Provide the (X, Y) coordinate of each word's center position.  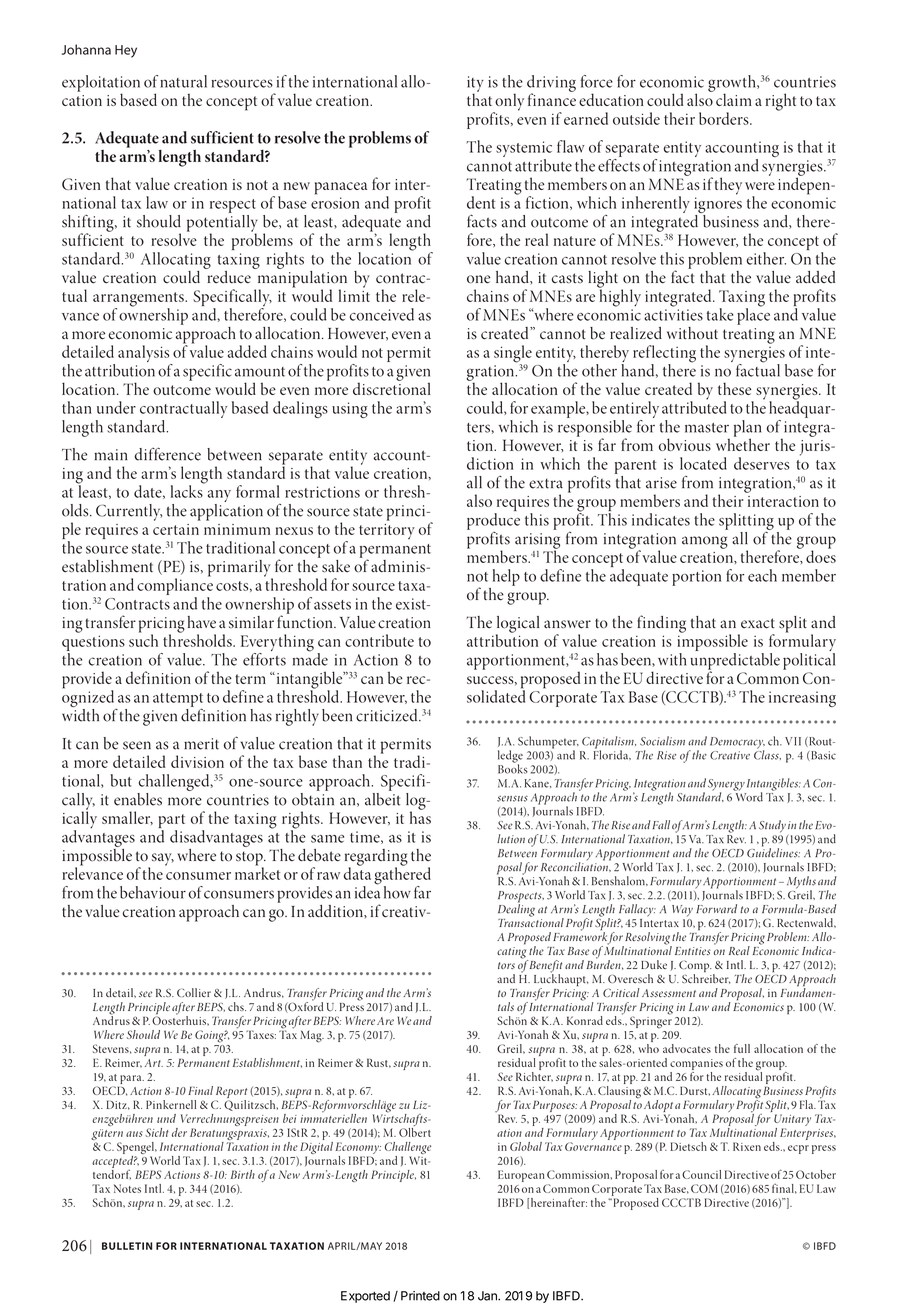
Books (513, 768)
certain (176, 529)
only (509, 103)
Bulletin (127, 1246)
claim (734, 99)
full (742, 1048)
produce (493, 521)
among (705, 542)
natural (183, 81)
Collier (194, 992)
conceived (382, 314)
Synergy (726, 786)
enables (138, 799)
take (720, 314)
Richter (534, 1075)
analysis (145, 355)
